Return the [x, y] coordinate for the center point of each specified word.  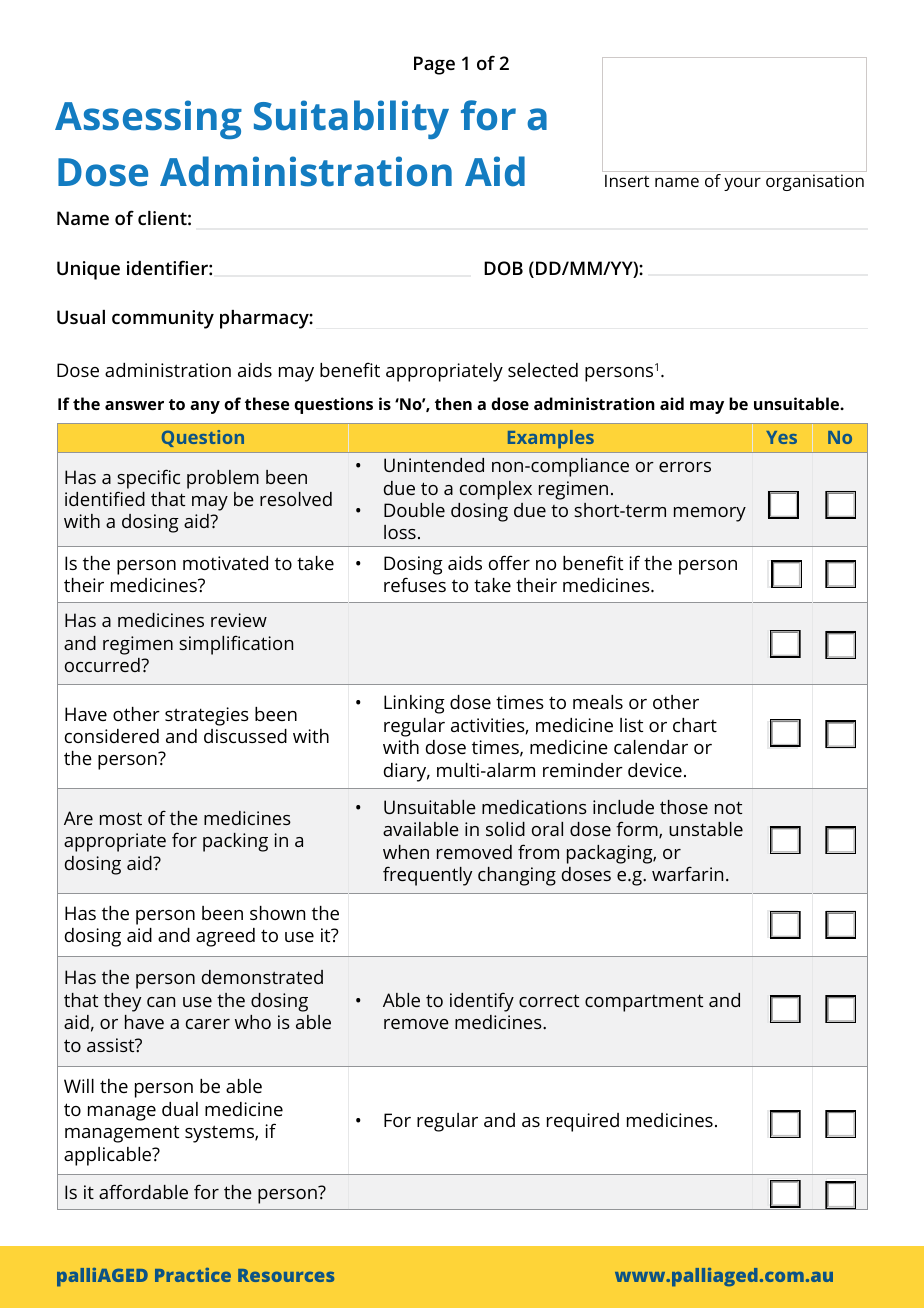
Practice [193, 1275]
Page [434, 65]
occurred [103, 665]
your [742, 184]
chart [695, 725]
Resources [286, 1275]
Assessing [148, 119]
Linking [414, 704]
